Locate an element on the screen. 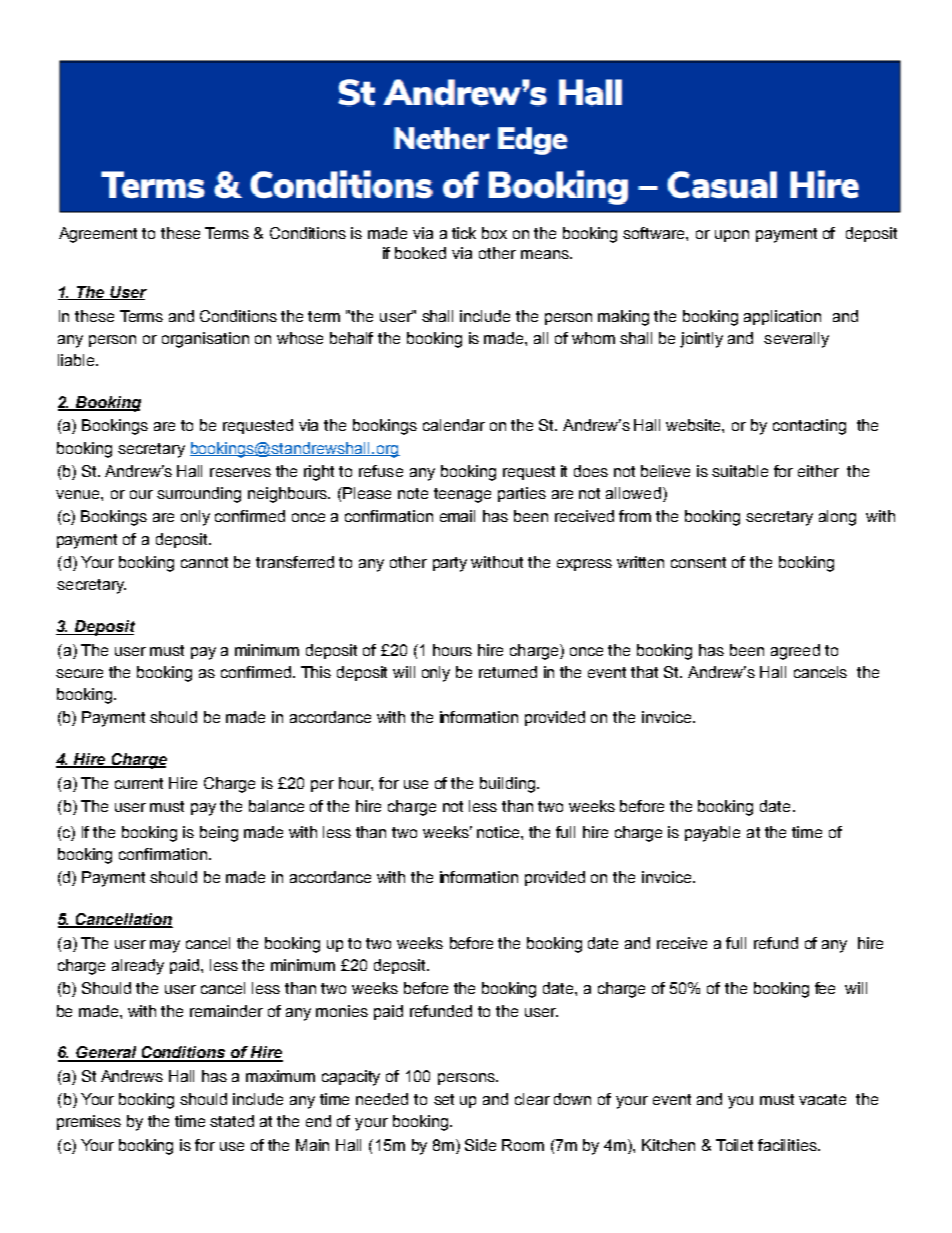 The image size is (952, 1233). surrounding is located at coordinates (199, 495).
